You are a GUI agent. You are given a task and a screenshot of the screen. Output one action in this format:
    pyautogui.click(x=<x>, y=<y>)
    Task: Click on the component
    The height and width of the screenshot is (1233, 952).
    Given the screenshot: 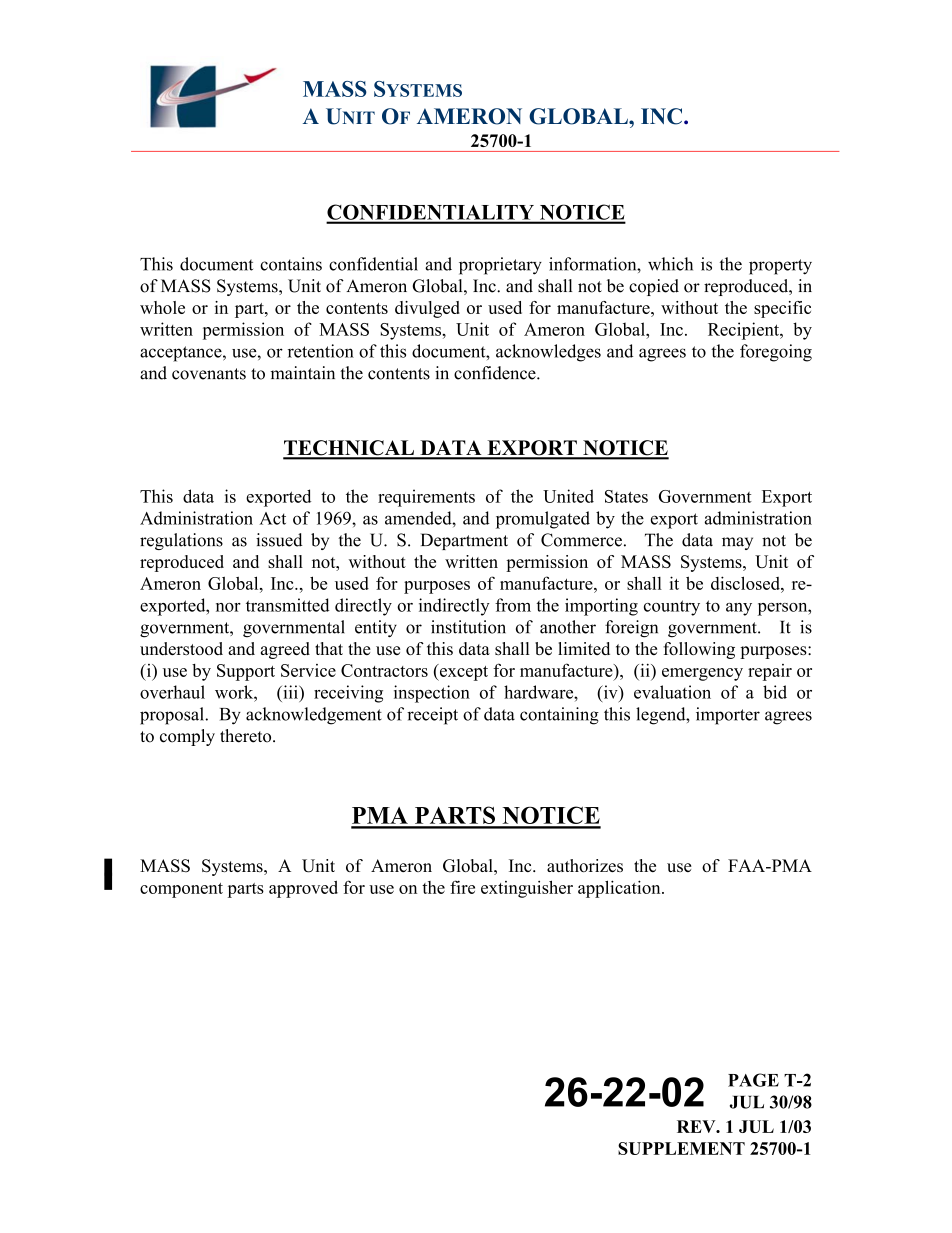 What is the action you would take?
    pyautogui.click(x=181, y=890)
